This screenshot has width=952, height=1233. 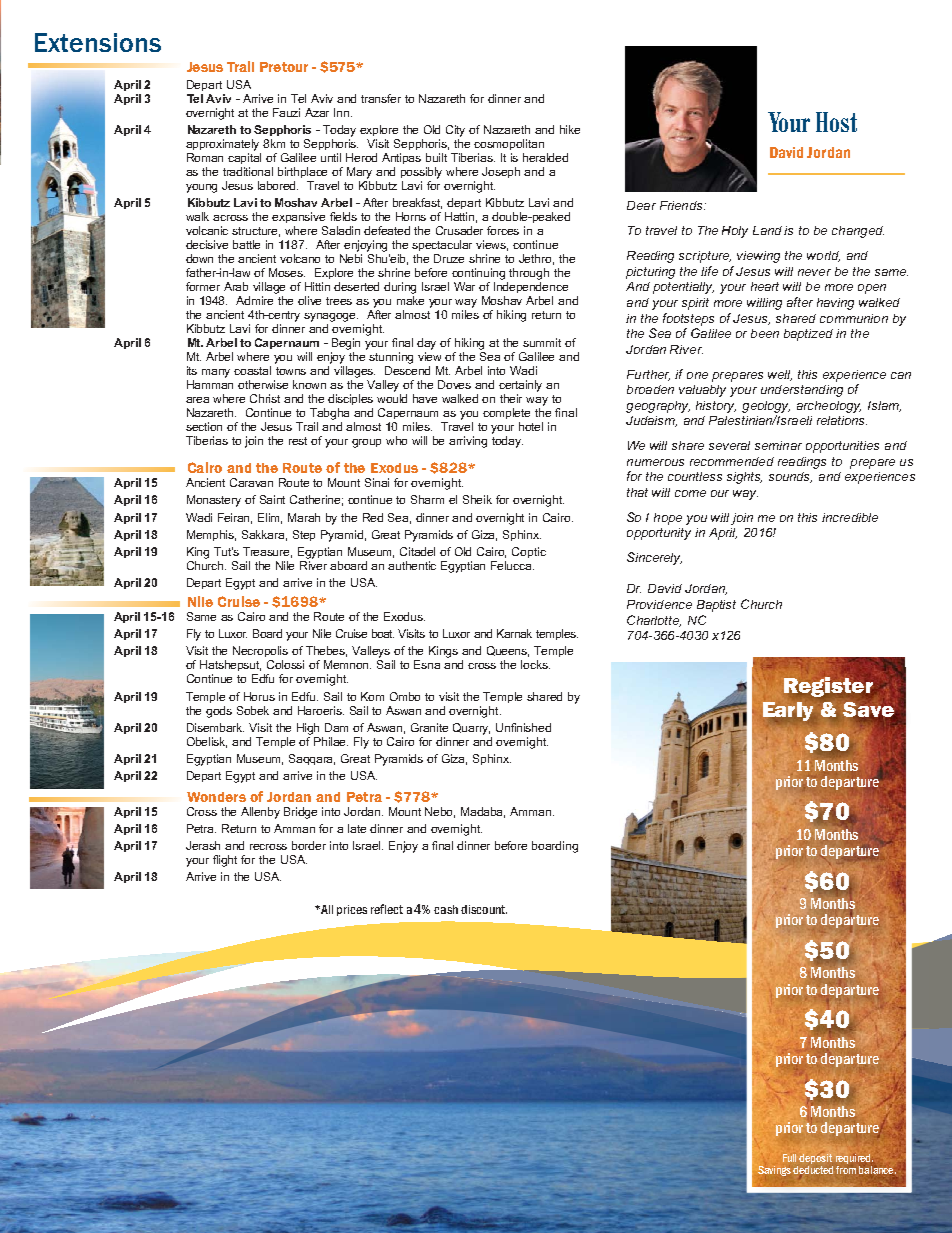 I want to click on Hatshepsut, so click(x=230, y=665).
